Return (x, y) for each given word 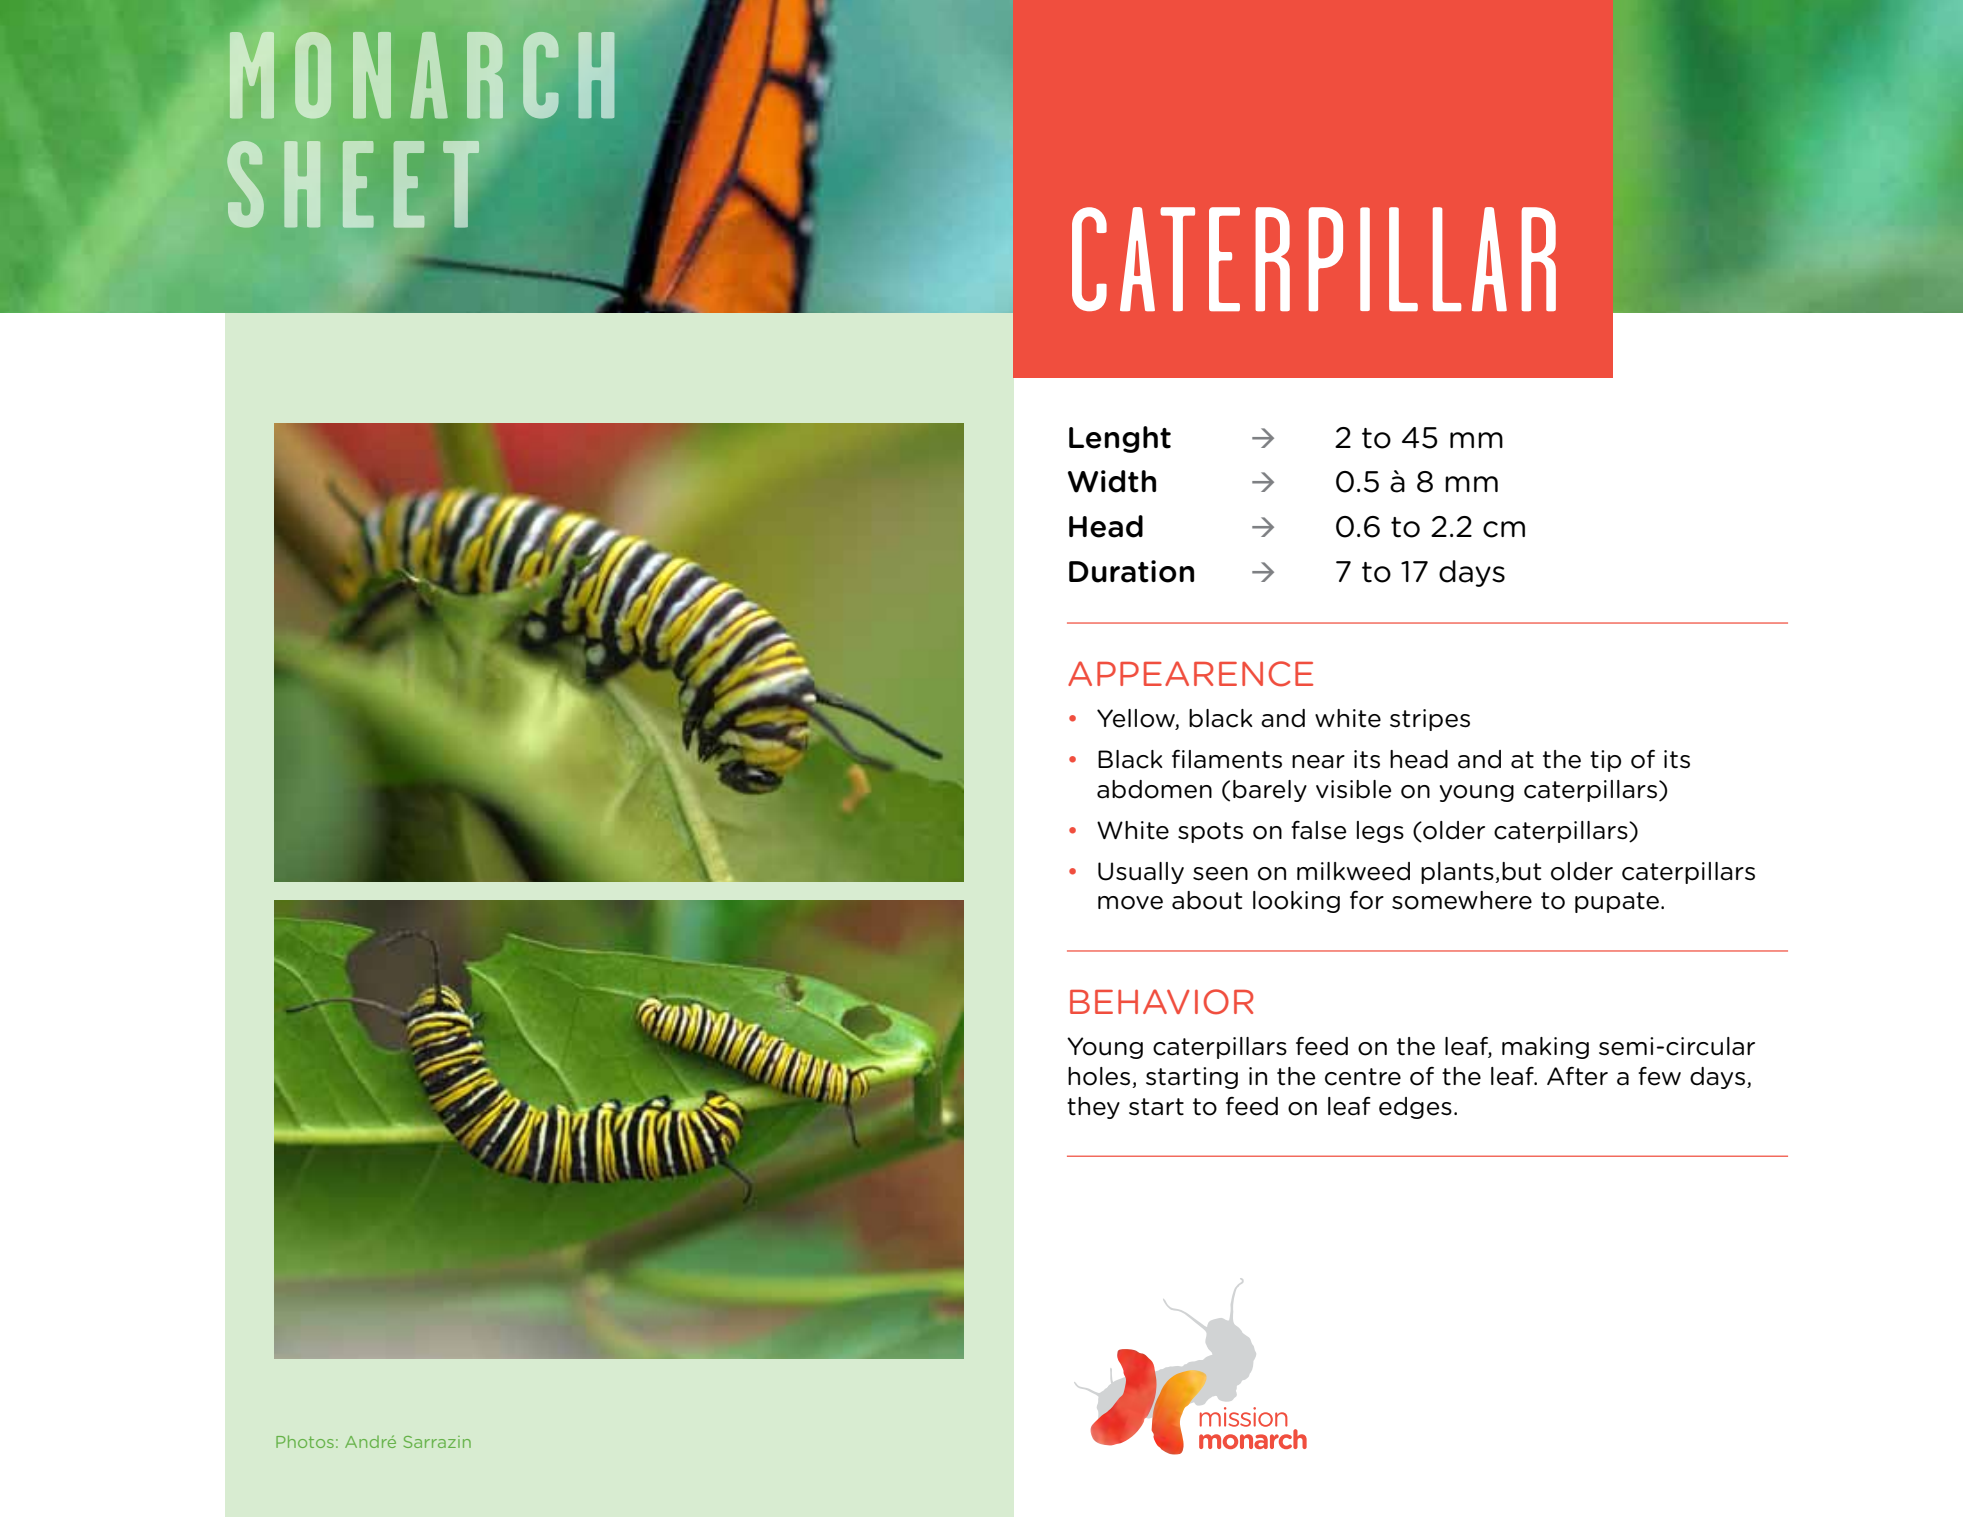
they (1093, 1108)
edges (1415, 1108)
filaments (1227, 759)
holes (1100, 1077)
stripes (1430, 720)
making (1545, 1048)
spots (1210, 832)
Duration (1131, 571)
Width (1112, 481)
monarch (422, 75)
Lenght (1120, 439)
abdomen (1154, 789)
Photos (305, 1441)
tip (1605, 761)
